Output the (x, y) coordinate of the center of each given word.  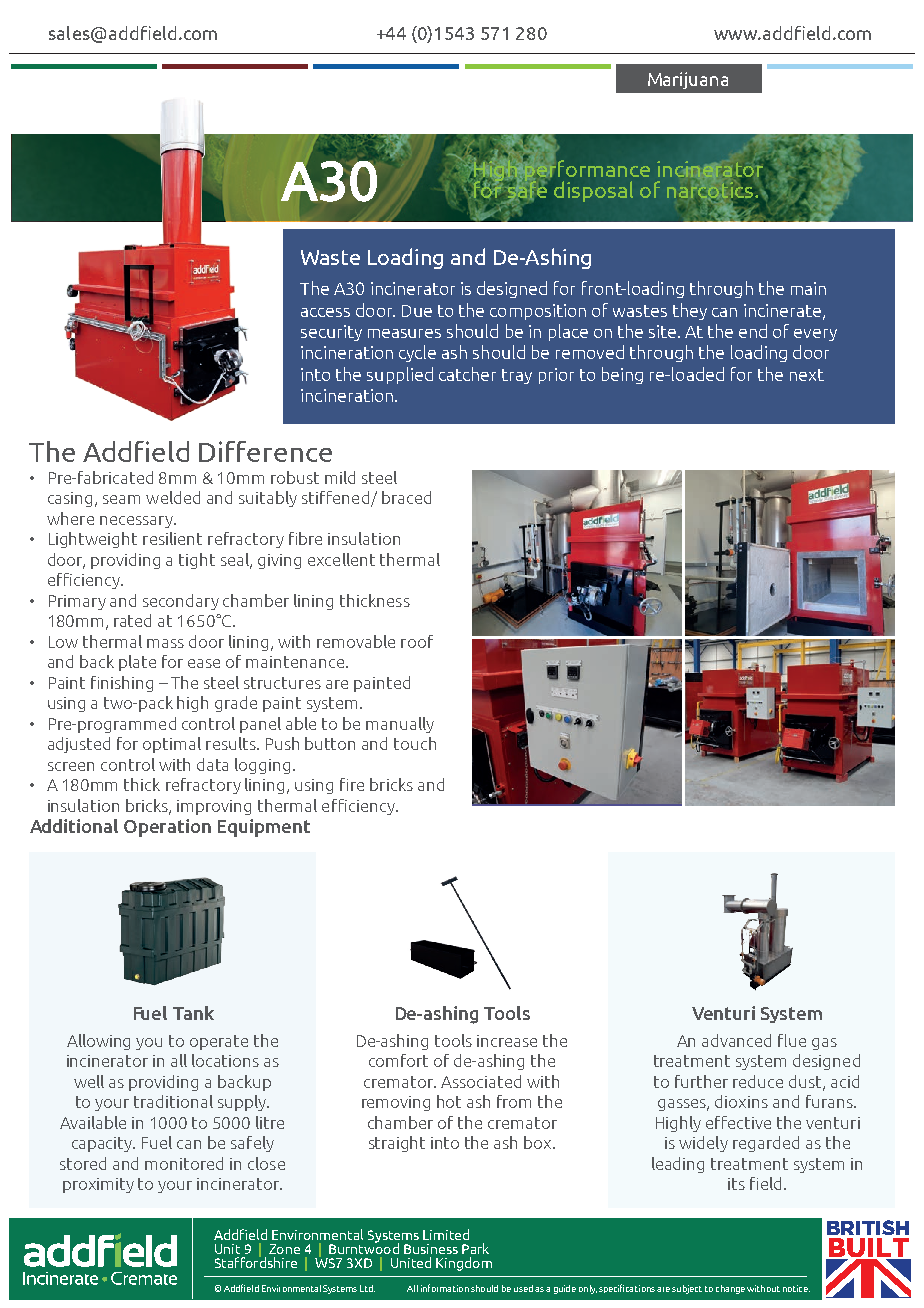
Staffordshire (256, 1261)
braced (406, 497)
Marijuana (688, 80)
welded (173, 497)
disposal (593, 191)
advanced (736, 1040)
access (325, 312)
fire (352, 784)
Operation (167, 828)
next (807, 375)
